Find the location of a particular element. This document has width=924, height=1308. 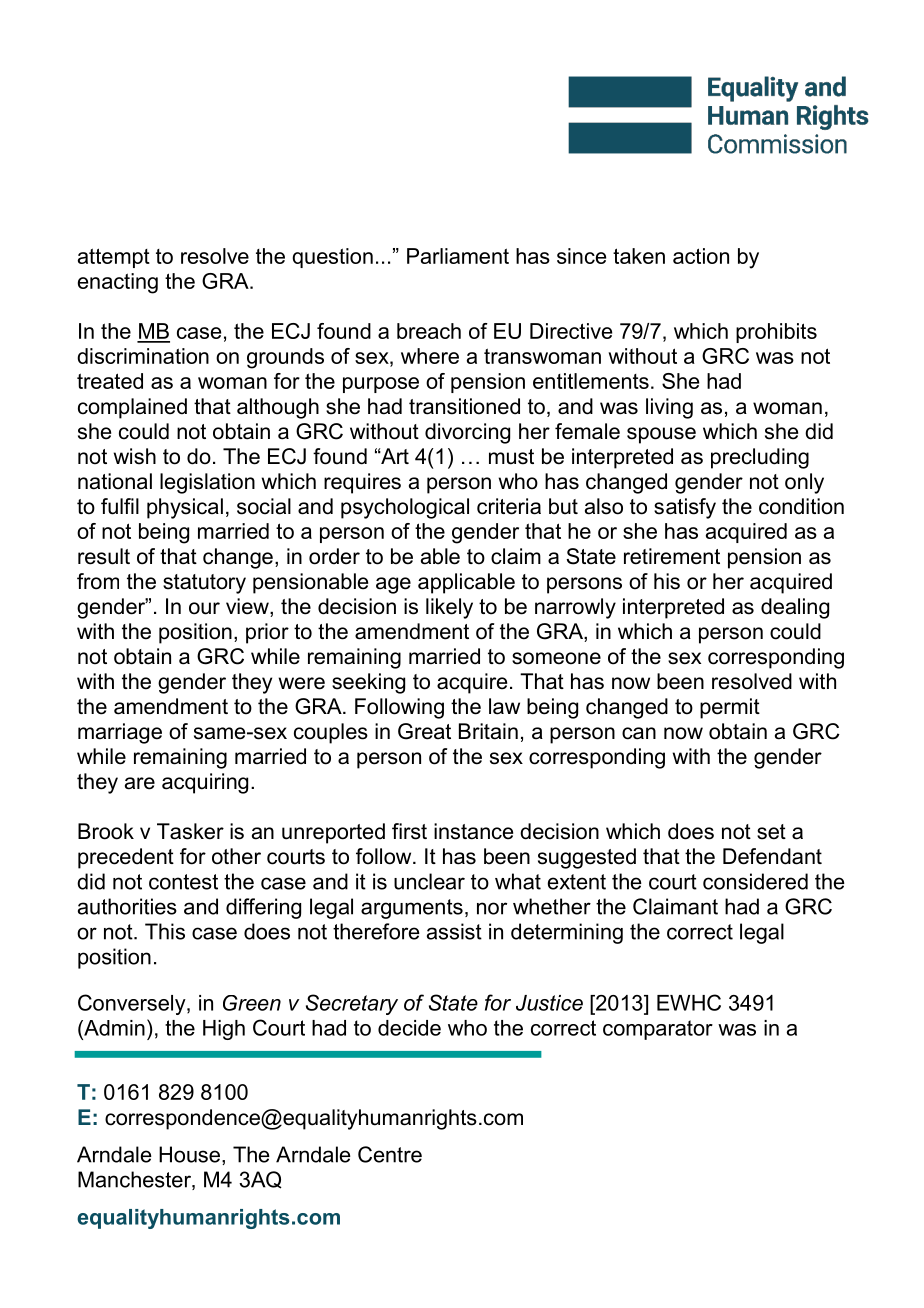

Centre is located at coordinates (390, 1154).
